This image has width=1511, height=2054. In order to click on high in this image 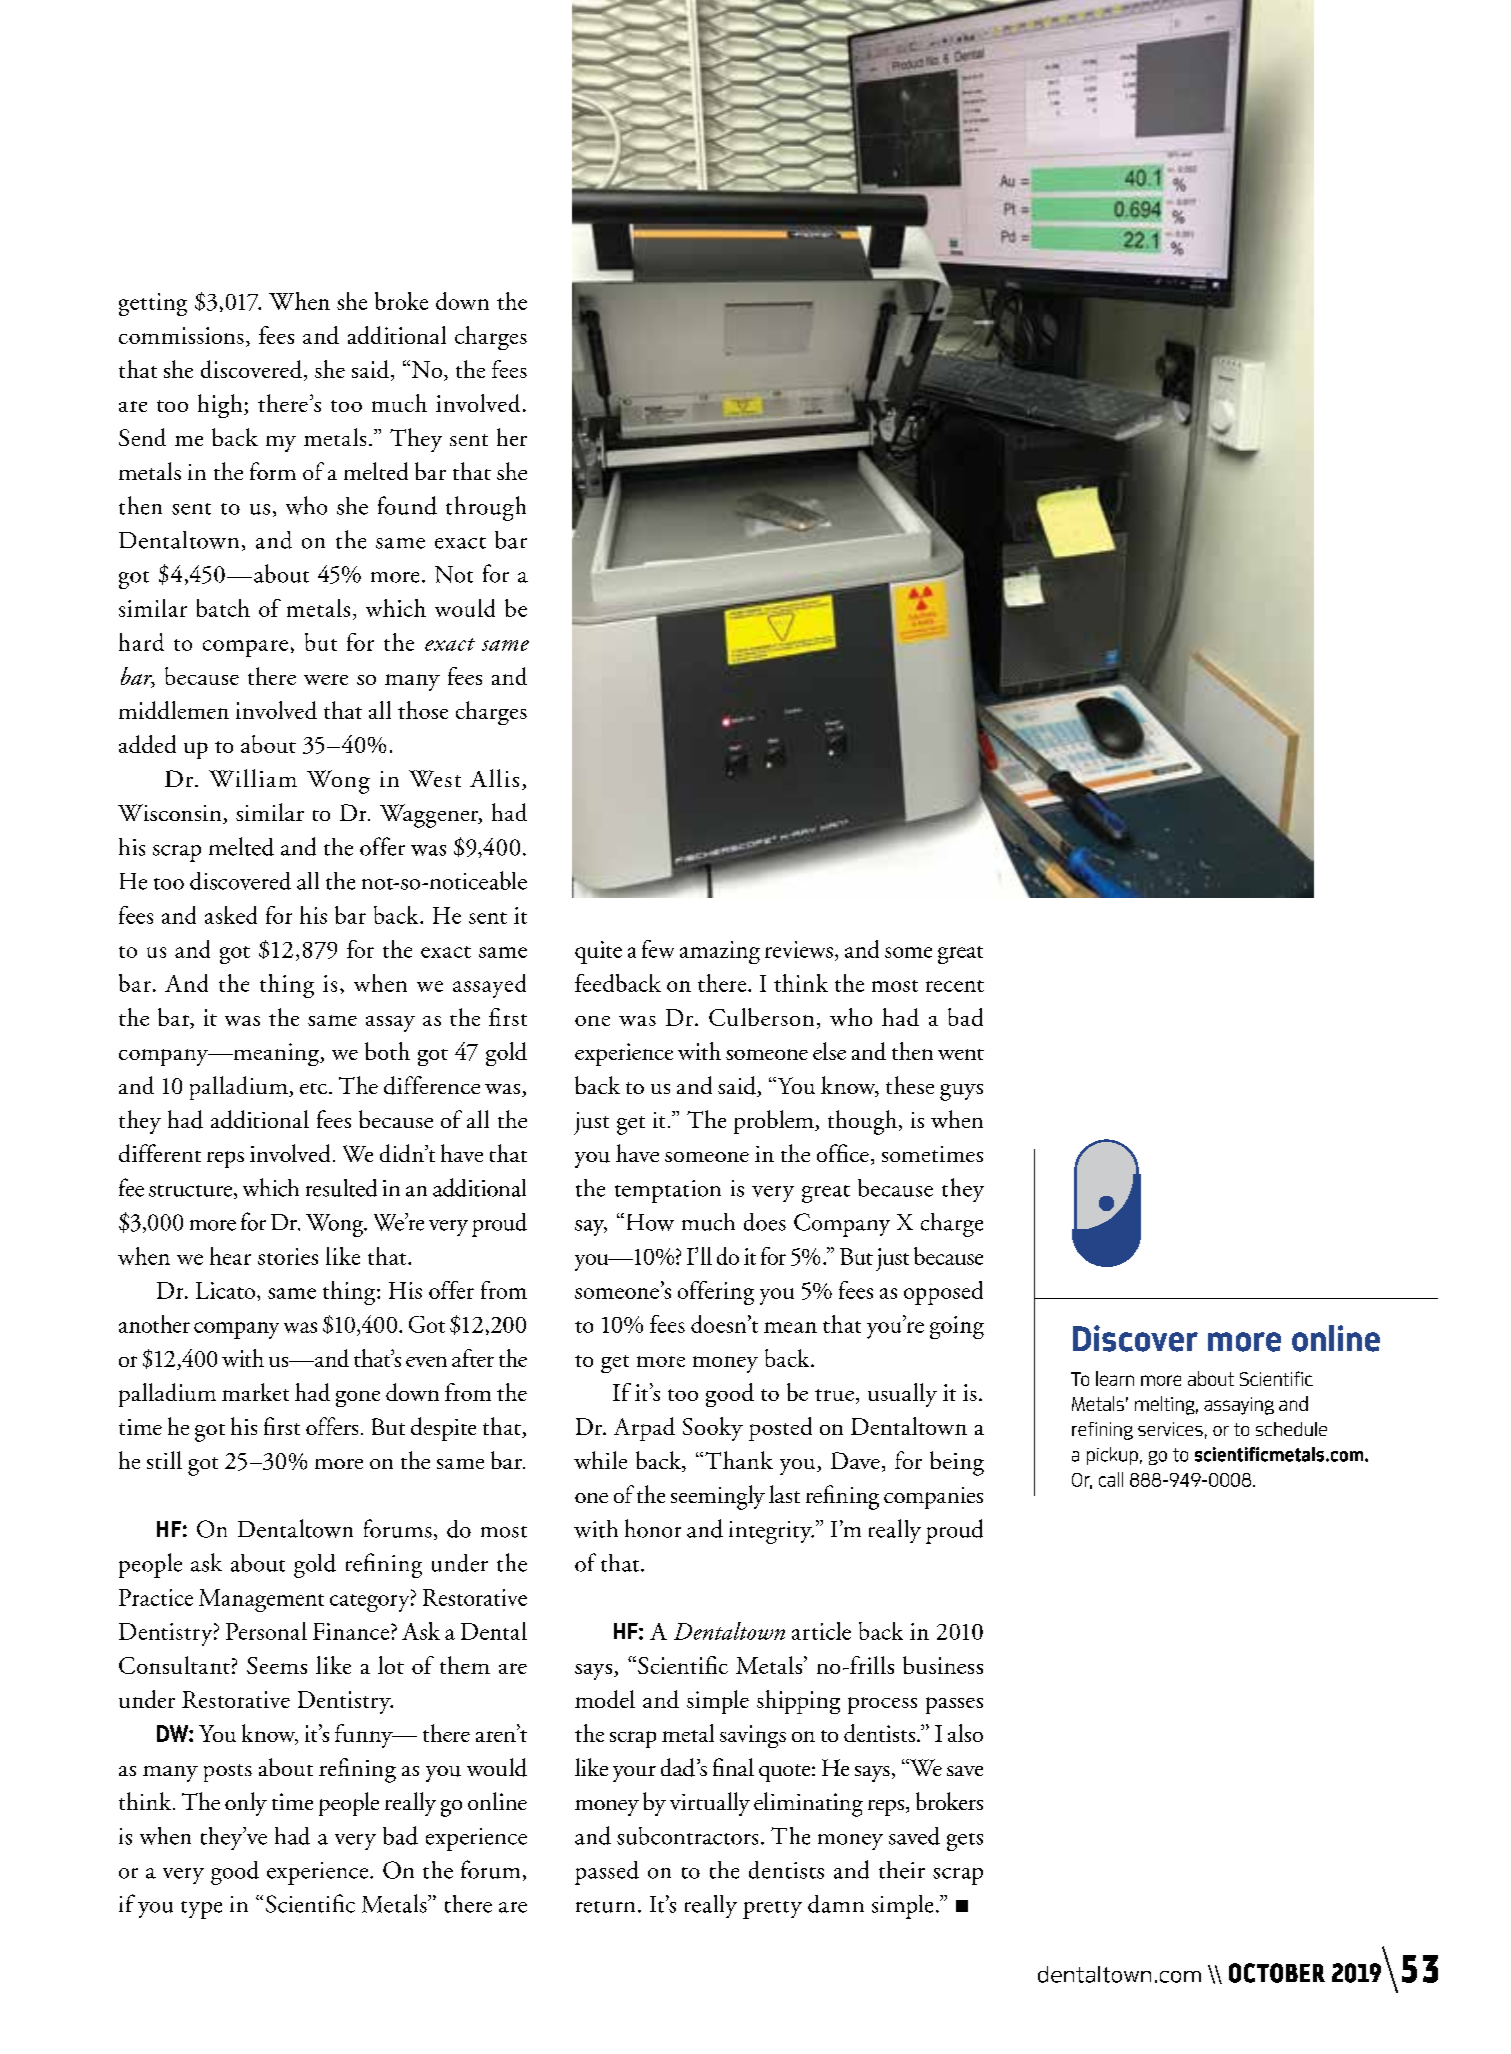, I will do `click(221, 406)`.
